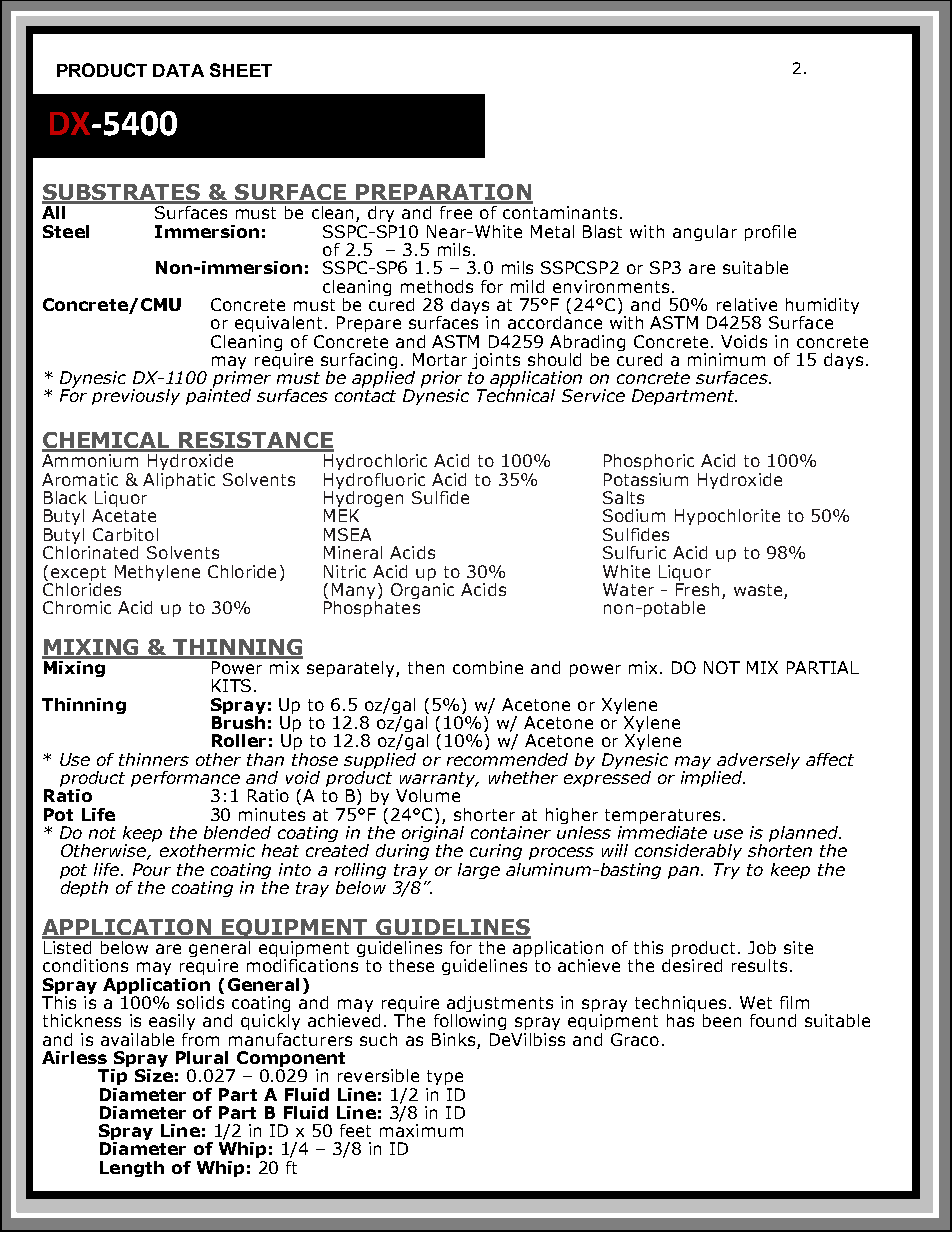  Describe the element at coordinates (132, 1169) in the page. I see `Length` at that location.
